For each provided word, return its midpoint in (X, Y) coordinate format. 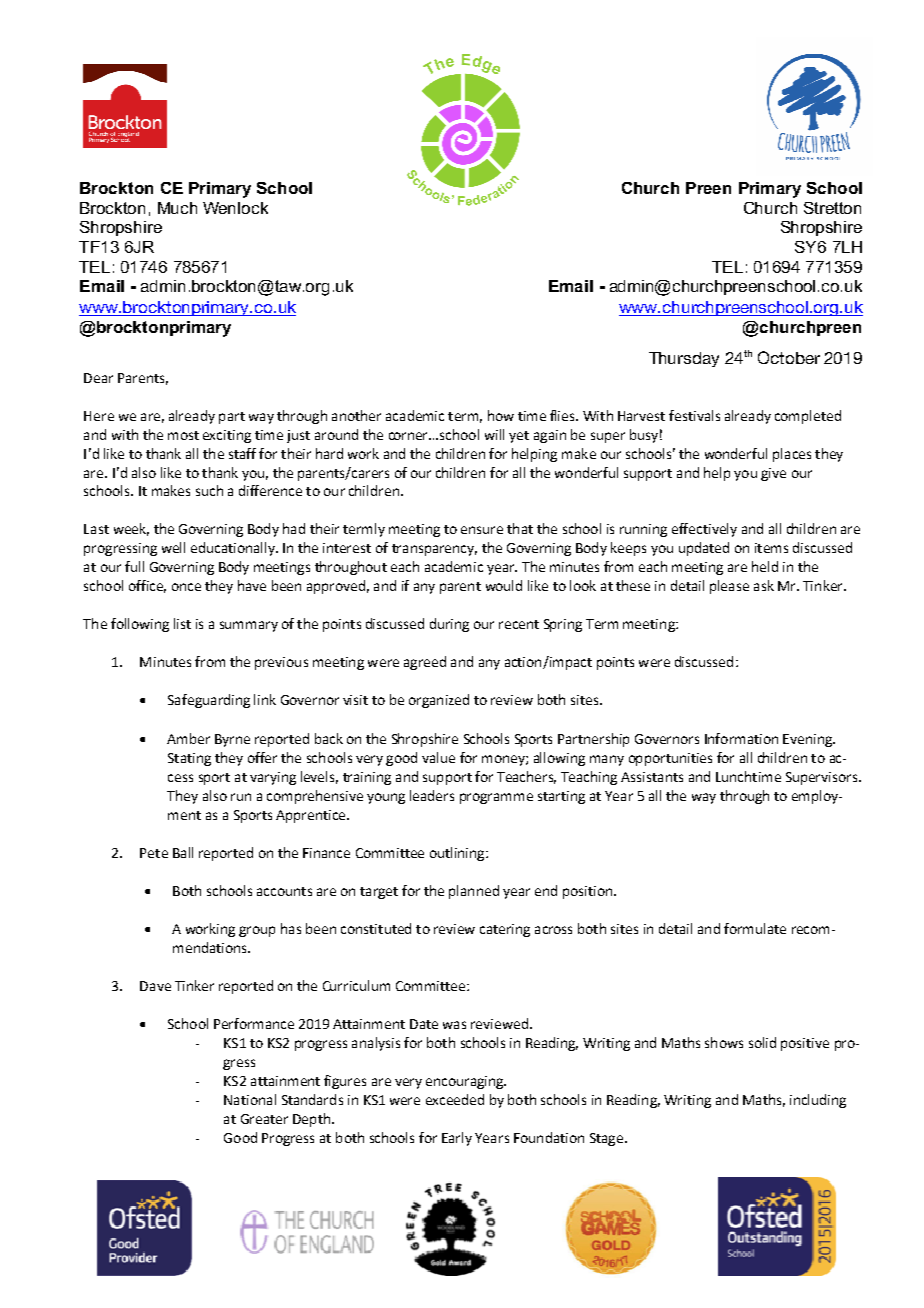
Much (177, 208)
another (356, 415)
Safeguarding (209, 701)
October (789, 357)
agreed (425, 663)
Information (741, 738)
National (250, 1099)
